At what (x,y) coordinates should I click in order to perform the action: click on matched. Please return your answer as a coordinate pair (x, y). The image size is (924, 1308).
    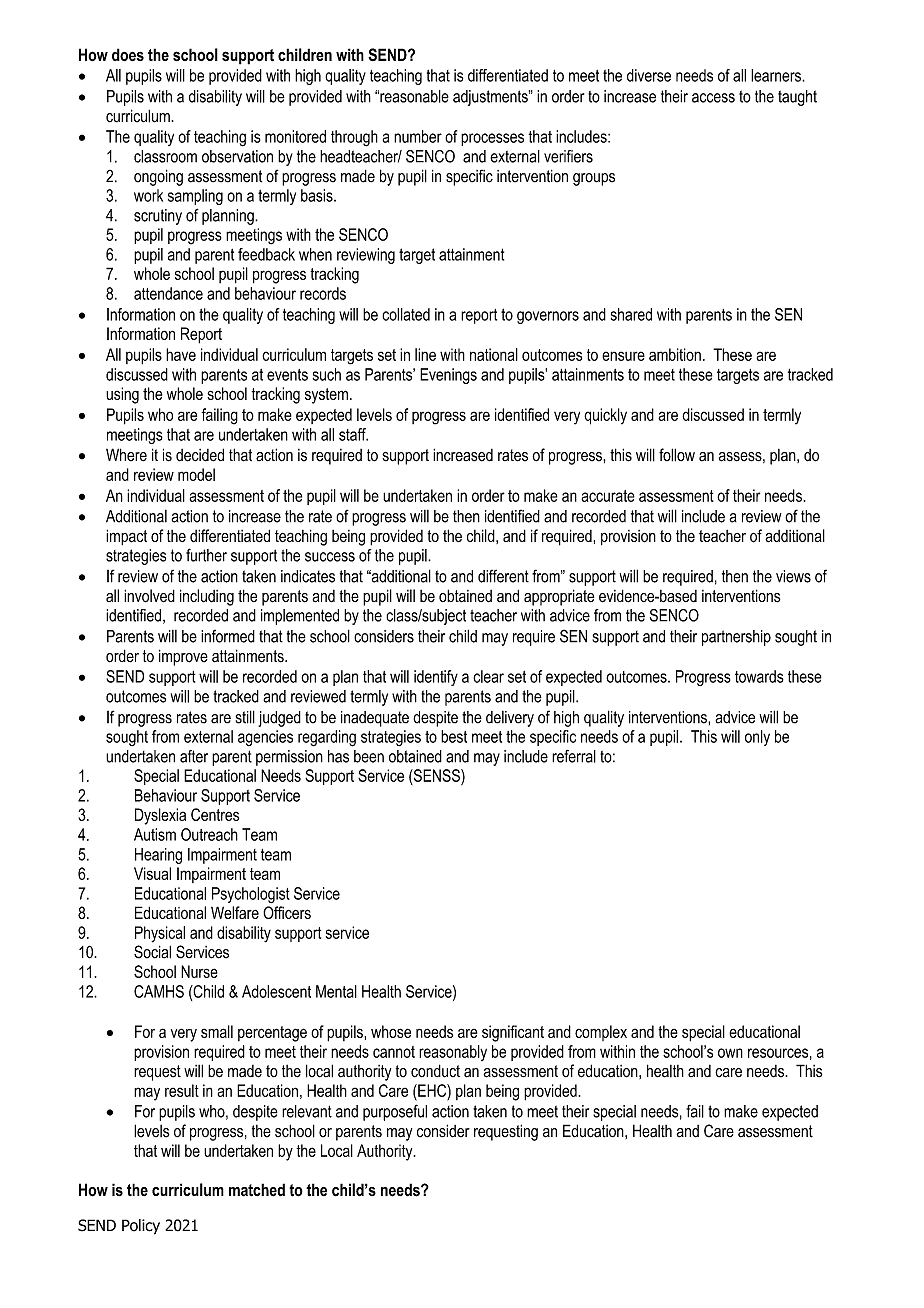
    Looking at the image, I should click on (257, 1190).
